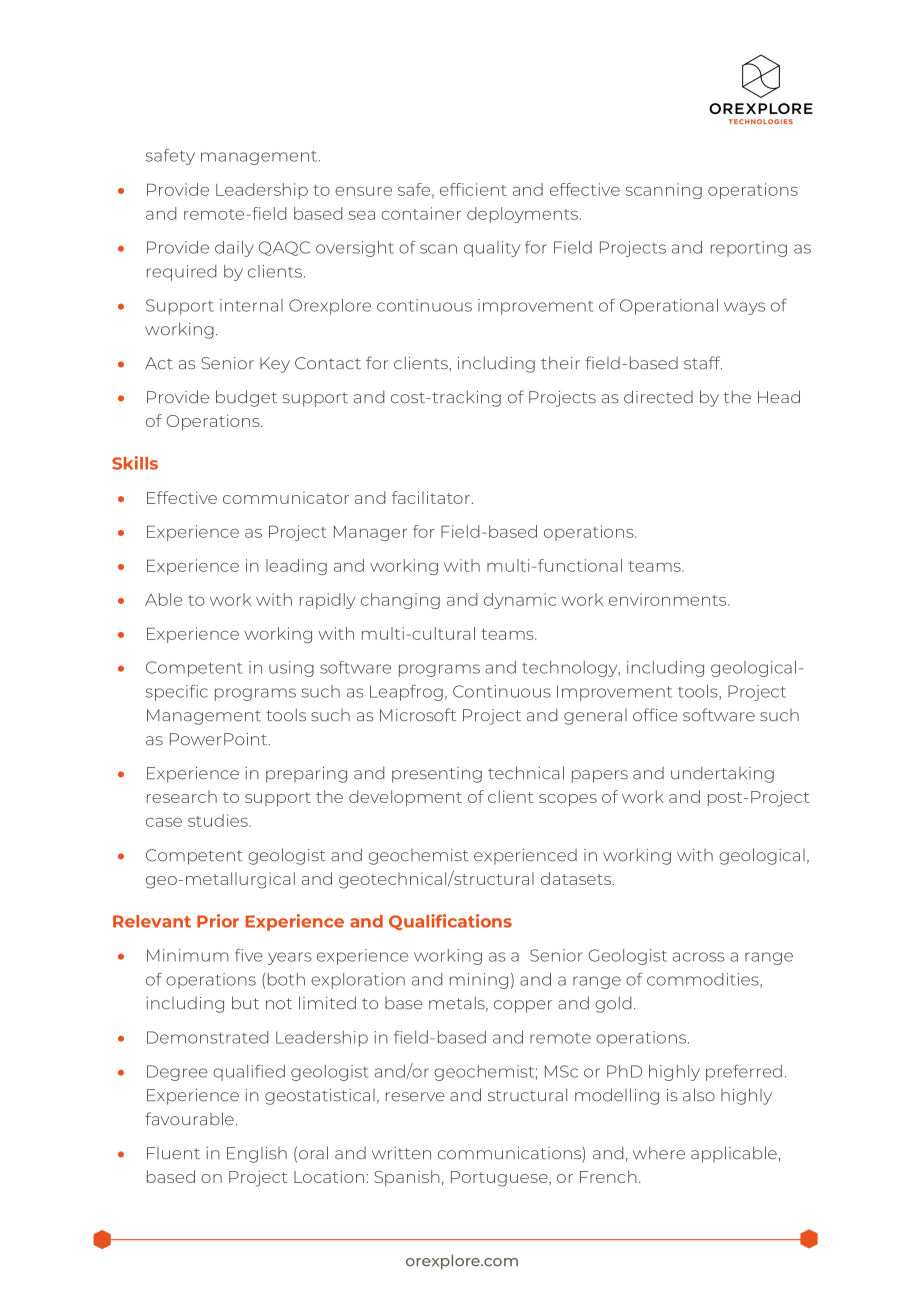  I want to click on daily, so click(234, 249).
